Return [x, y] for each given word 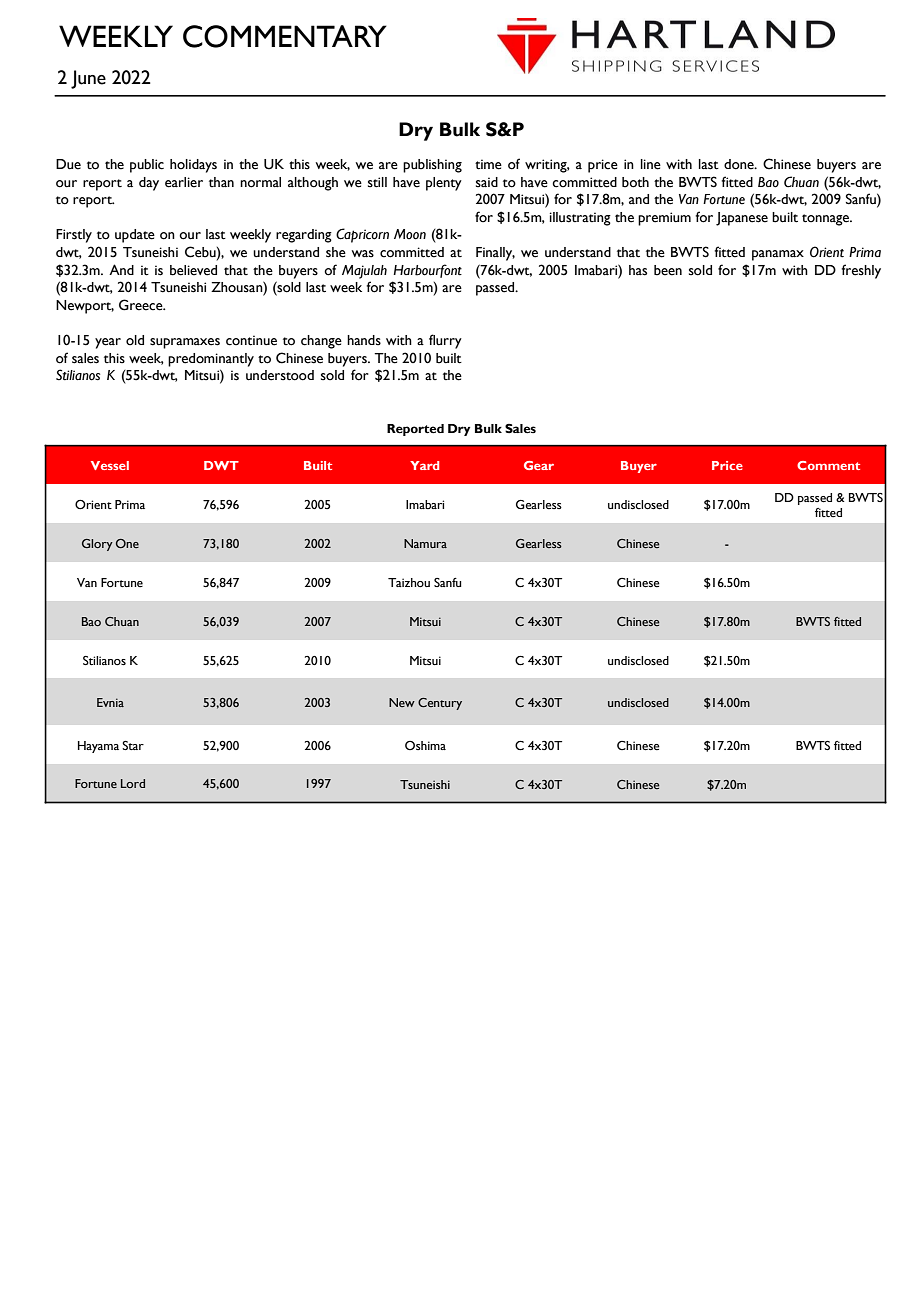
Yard [424, 465]
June [88, 79]
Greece [142, 305]
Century [440, 704]
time [488, 164]
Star [133, 745]
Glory [97, 545]
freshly [861, 271]
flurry [445, 341]
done [740, 164]
